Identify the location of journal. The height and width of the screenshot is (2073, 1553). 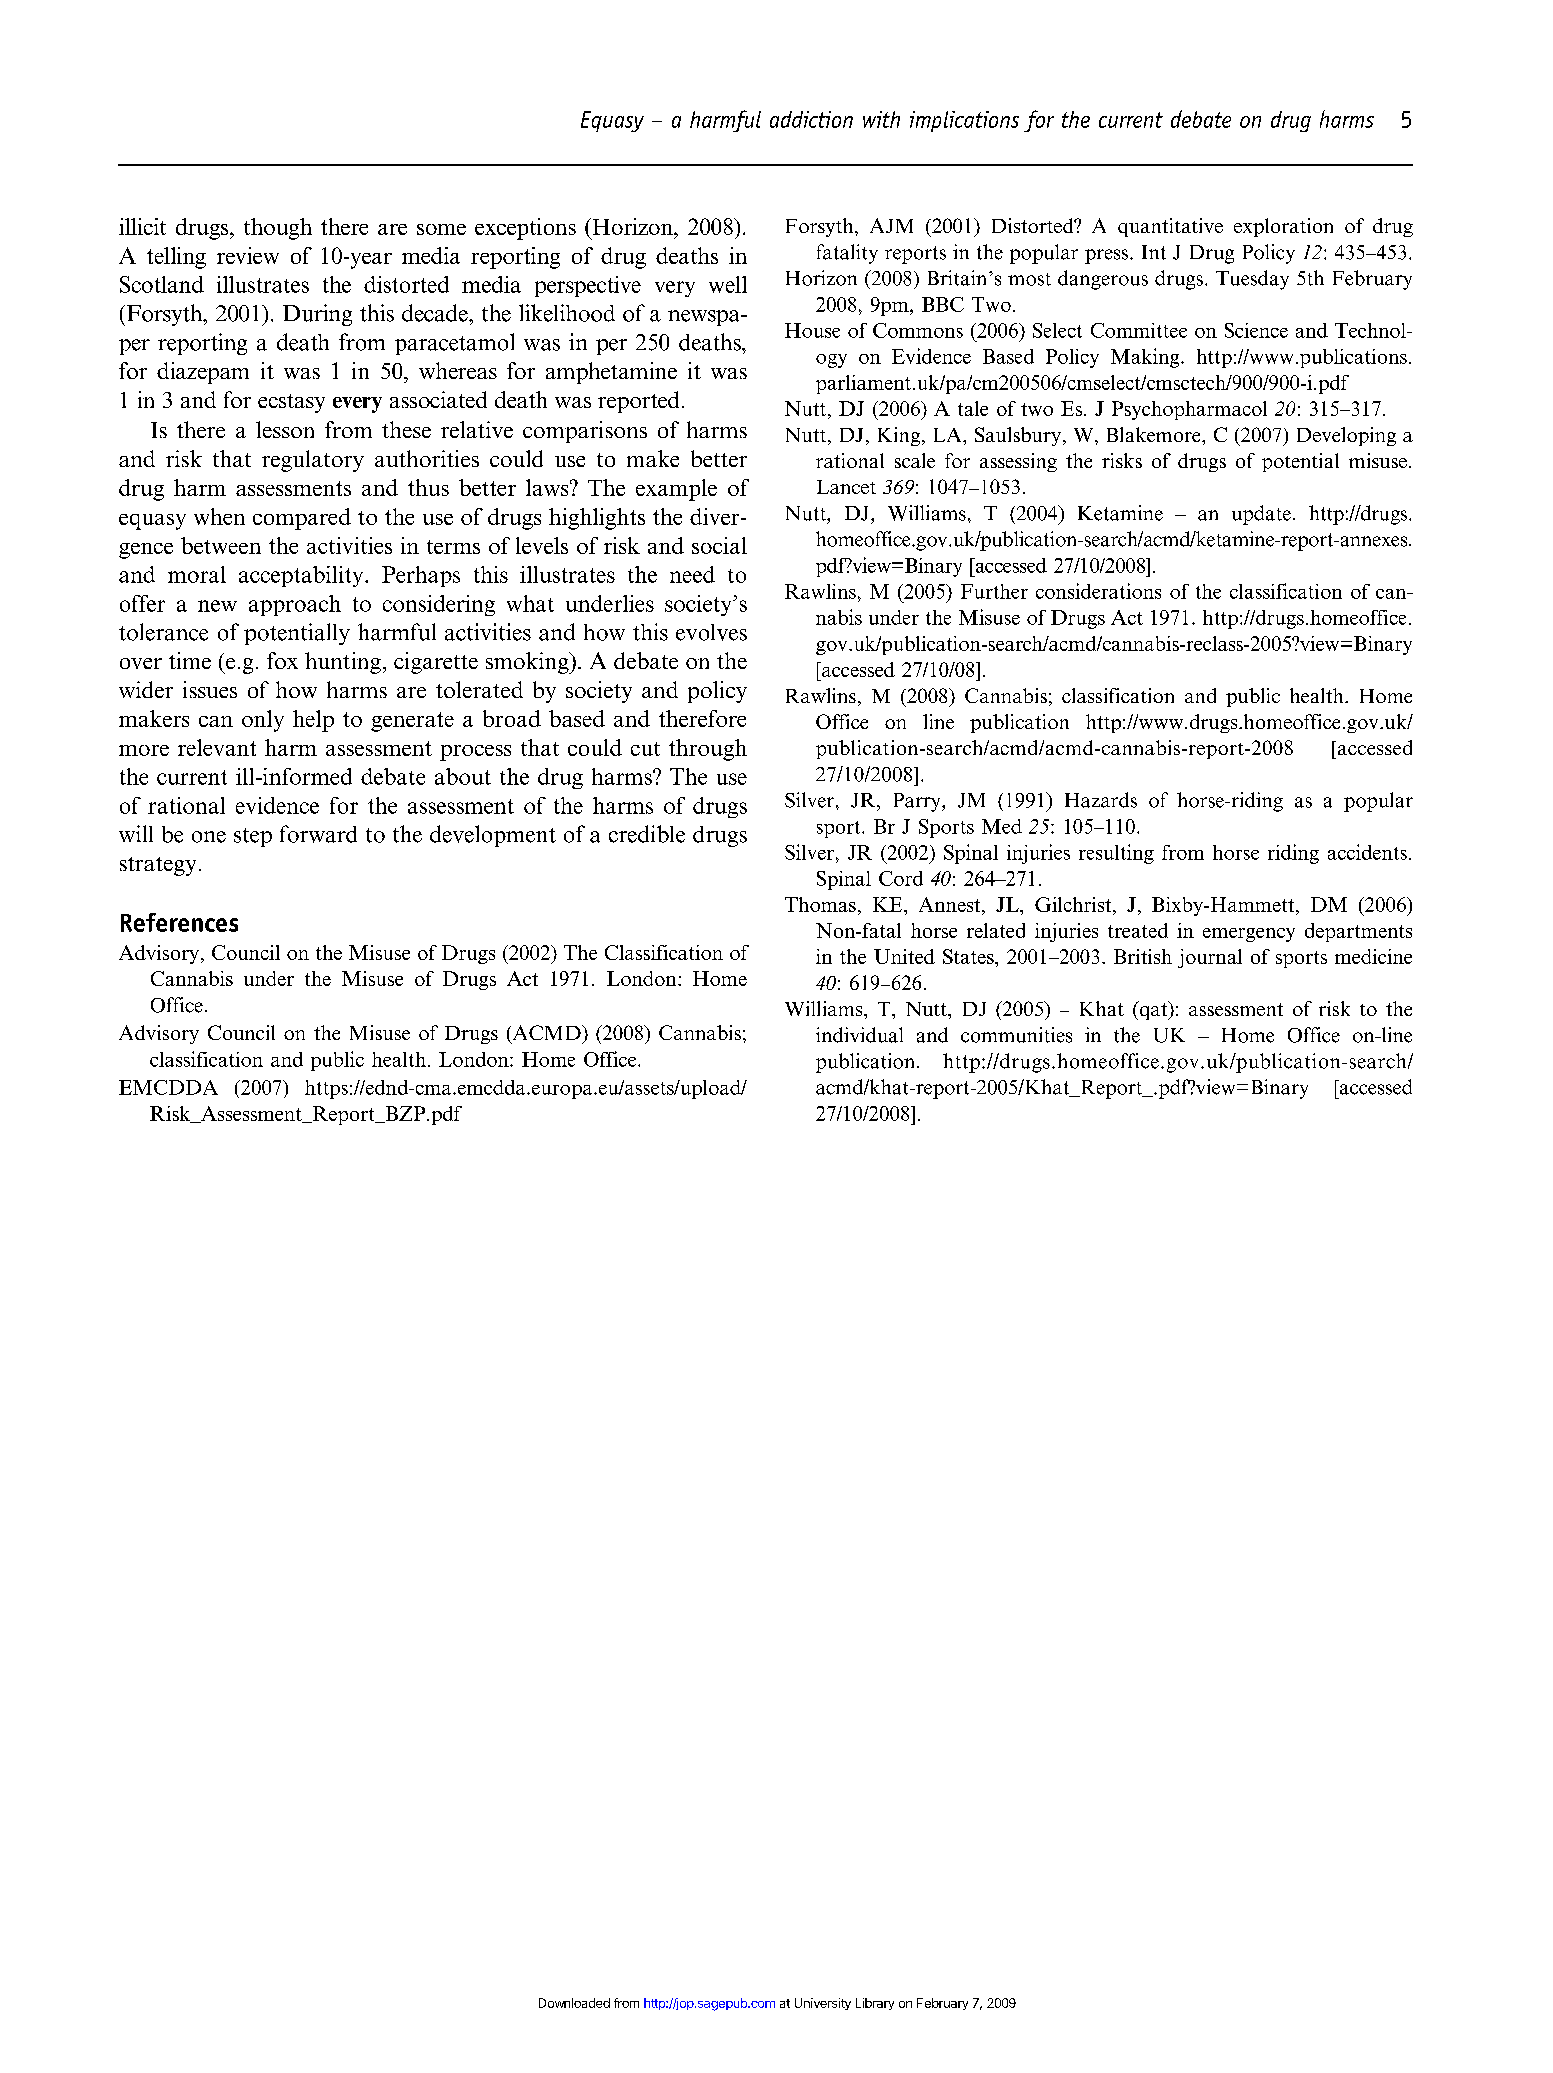
(1210, 958).
